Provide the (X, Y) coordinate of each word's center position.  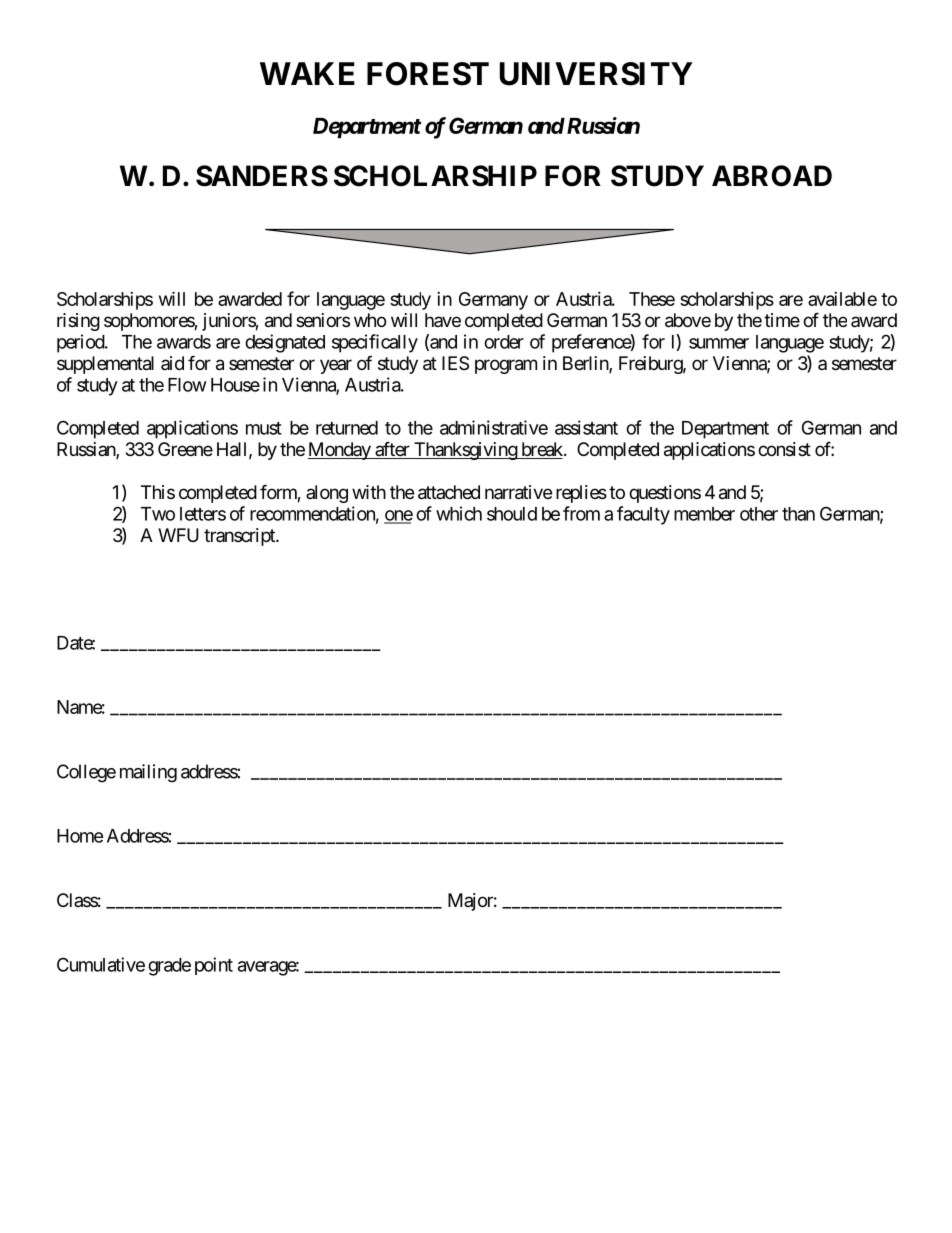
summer (719, 343)
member (704, 514)
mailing (148, 773)
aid (172, 363)
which (459, 513)
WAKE (307, 73)
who (370, 320)
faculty (643, 515)
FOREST (428, 74)
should (512, 514)
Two (158, 514)
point (214, 966)
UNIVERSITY (596, 74)
